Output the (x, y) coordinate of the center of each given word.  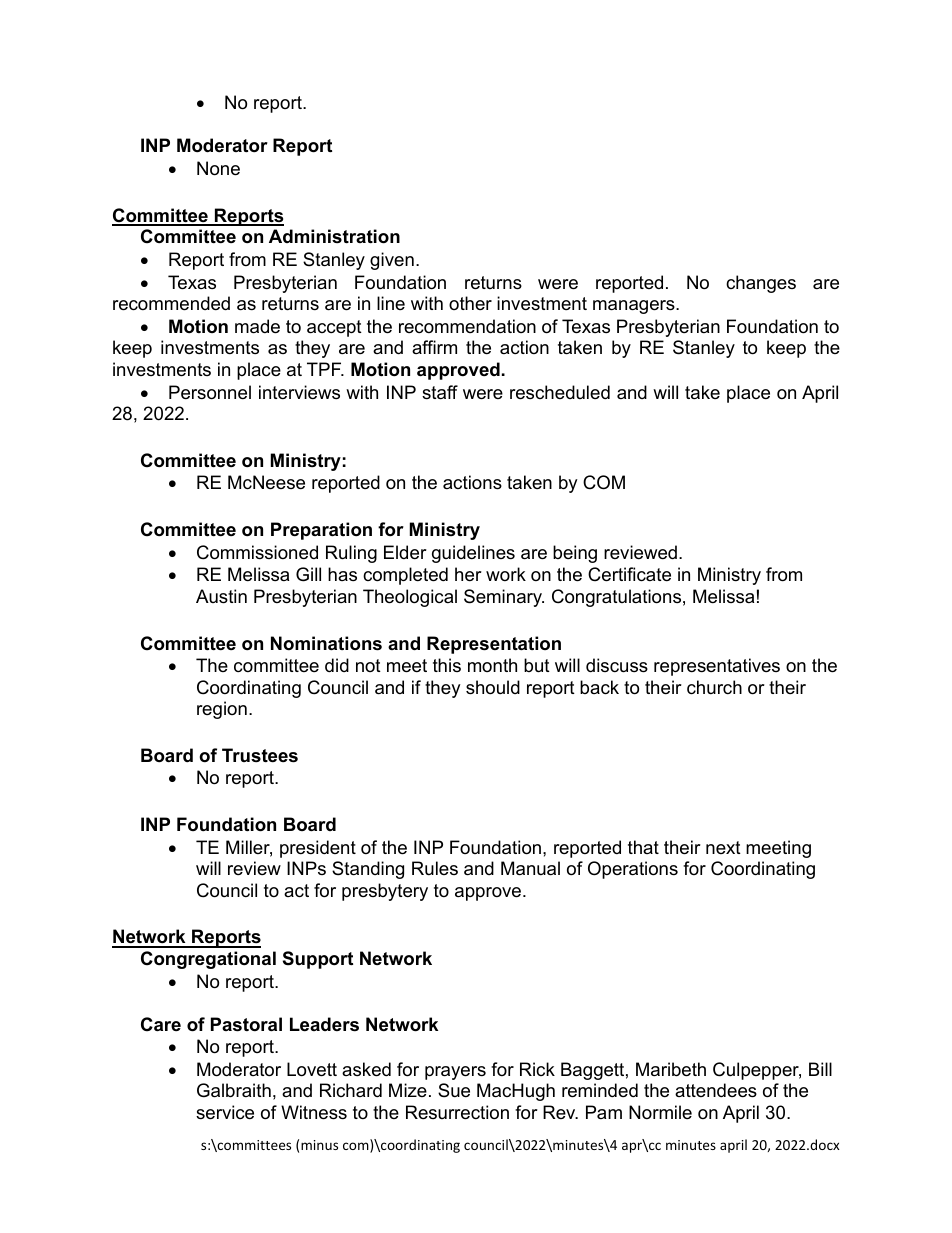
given (392, 261)
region (222, 710)
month (492, 665)
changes (761, 284)
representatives (717, 667)
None (218, 168)
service (225, 1112)
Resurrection (457, 1112)
